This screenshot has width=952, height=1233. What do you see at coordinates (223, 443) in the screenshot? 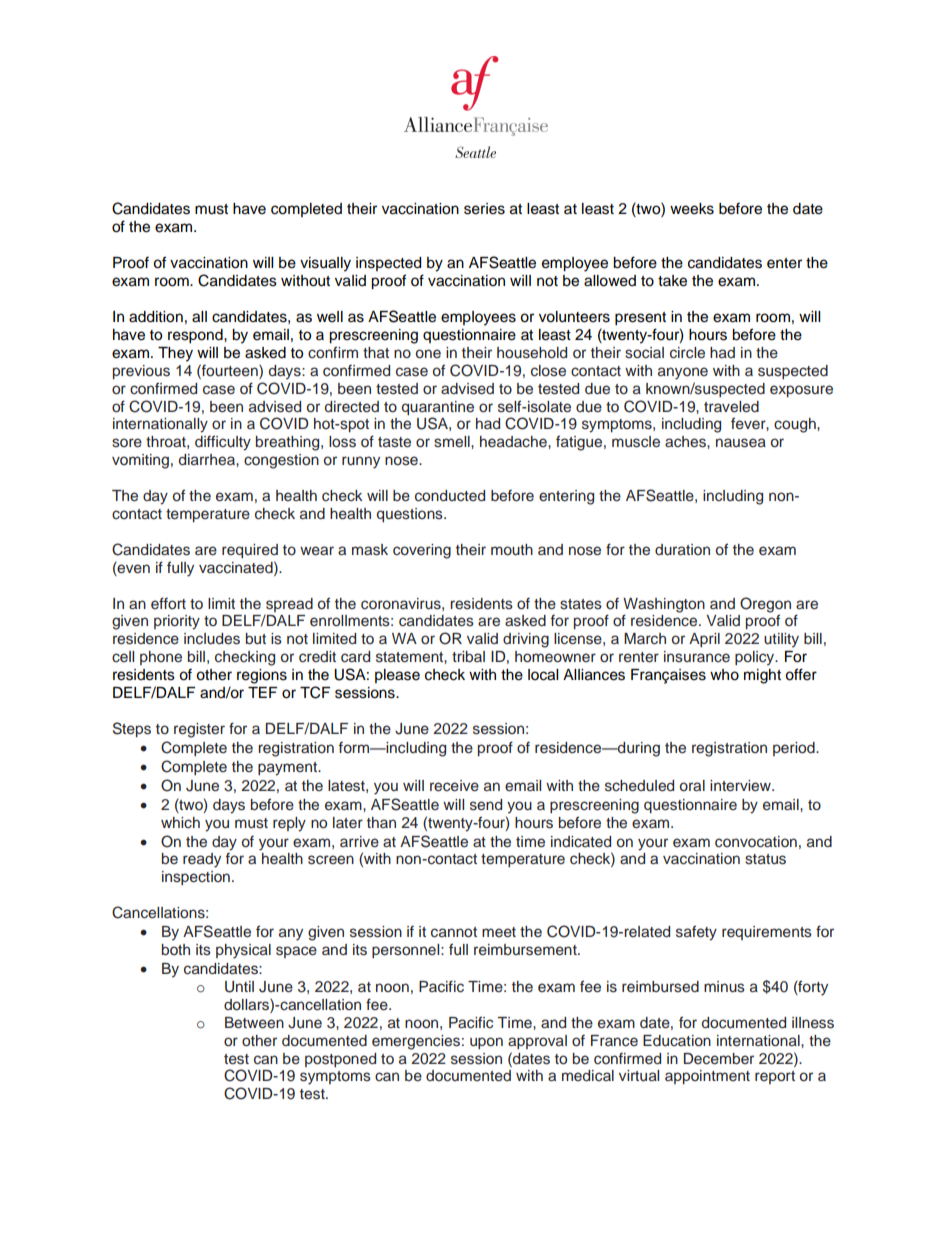
I see `difficulty` at bounding box center [223, 443].
